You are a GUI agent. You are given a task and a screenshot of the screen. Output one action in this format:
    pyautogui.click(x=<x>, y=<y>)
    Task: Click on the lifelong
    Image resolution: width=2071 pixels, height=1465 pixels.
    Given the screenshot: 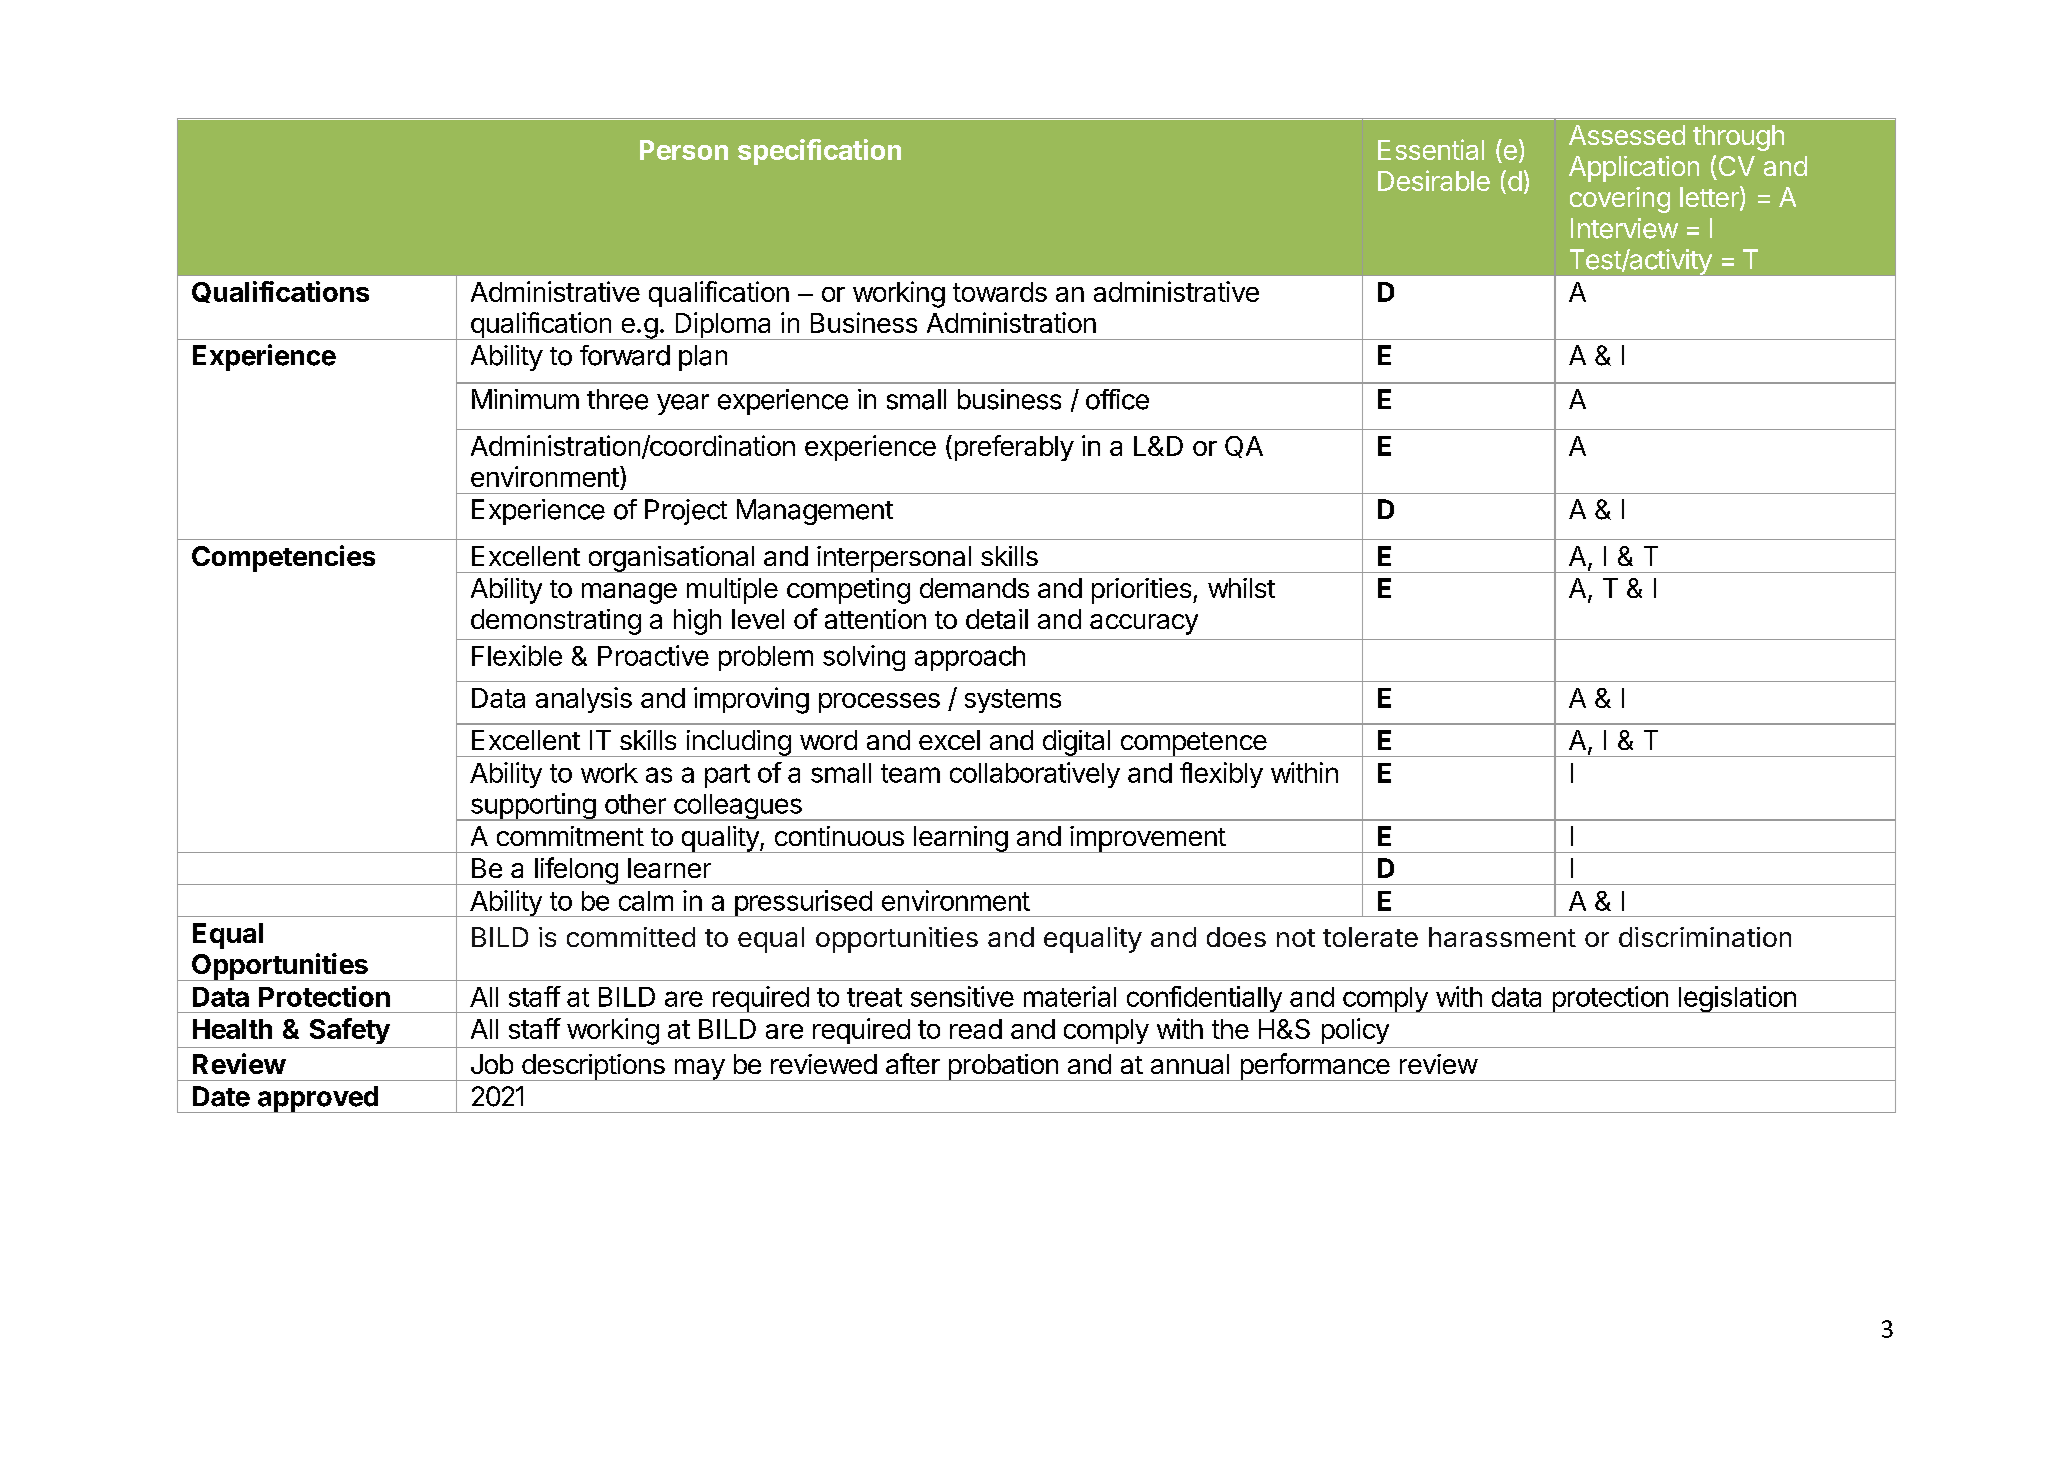 What is the action you would take?
    pyautogui.click(x=576, y=871)
